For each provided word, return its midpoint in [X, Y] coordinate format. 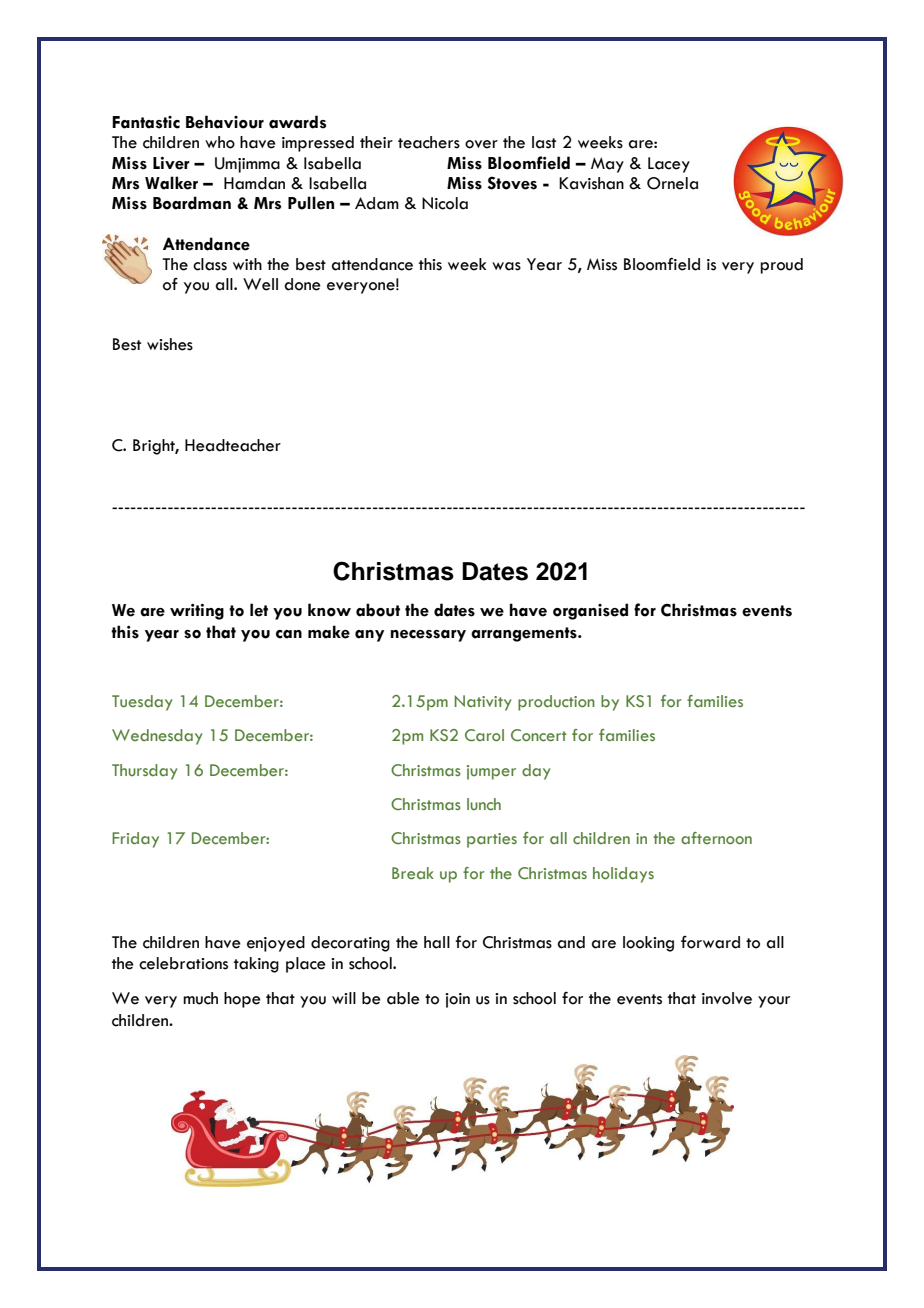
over [481, 144]
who [220, 142]
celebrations [183, 963]
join [457, 1000]
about [378, 610]
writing [197, 612]
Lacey [669, 165]
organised [590, 611]
